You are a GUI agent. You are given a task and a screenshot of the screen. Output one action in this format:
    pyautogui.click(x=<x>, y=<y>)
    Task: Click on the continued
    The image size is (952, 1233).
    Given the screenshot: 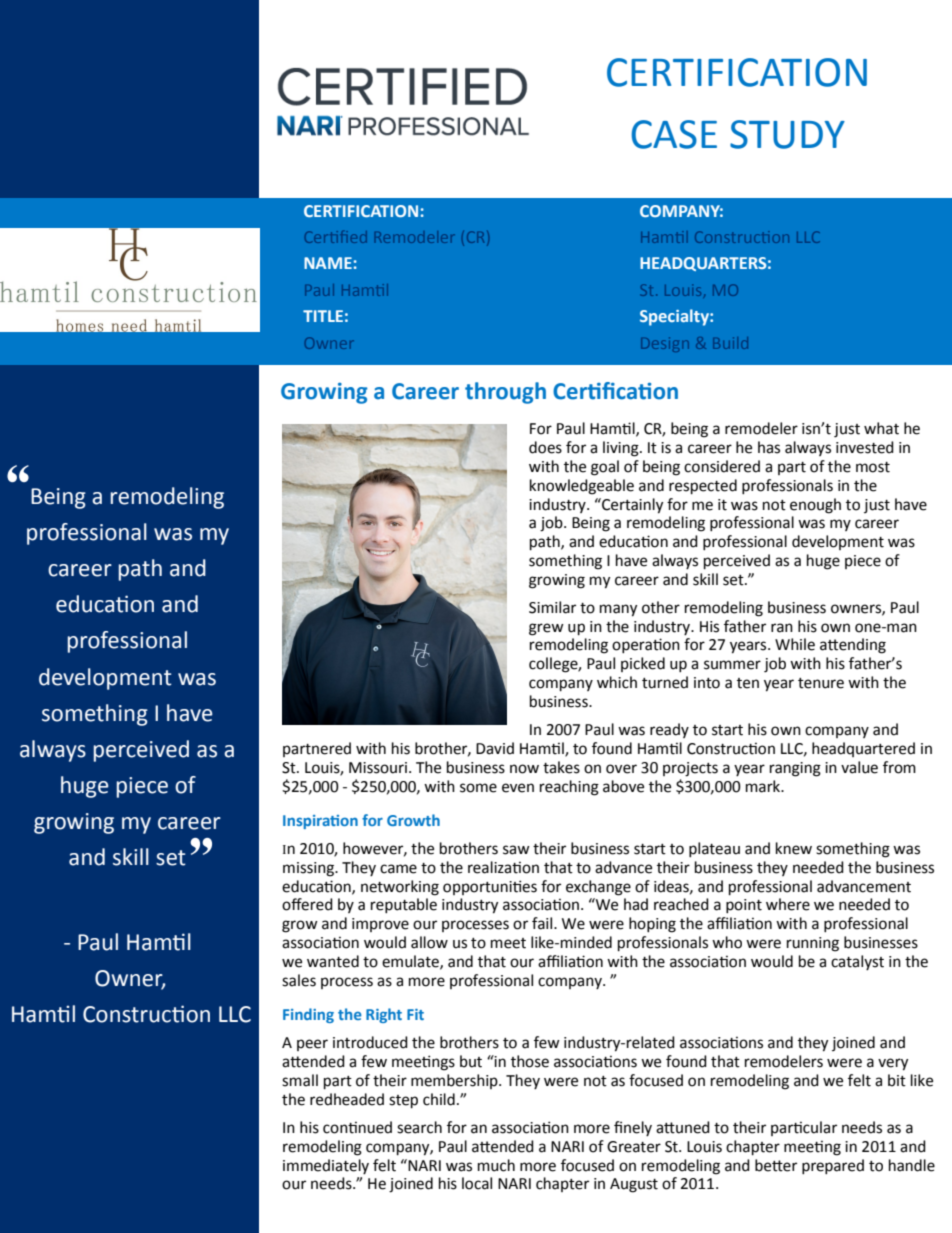 What is the action you would take?
    pyautogui.click(x=357, y=1127)
